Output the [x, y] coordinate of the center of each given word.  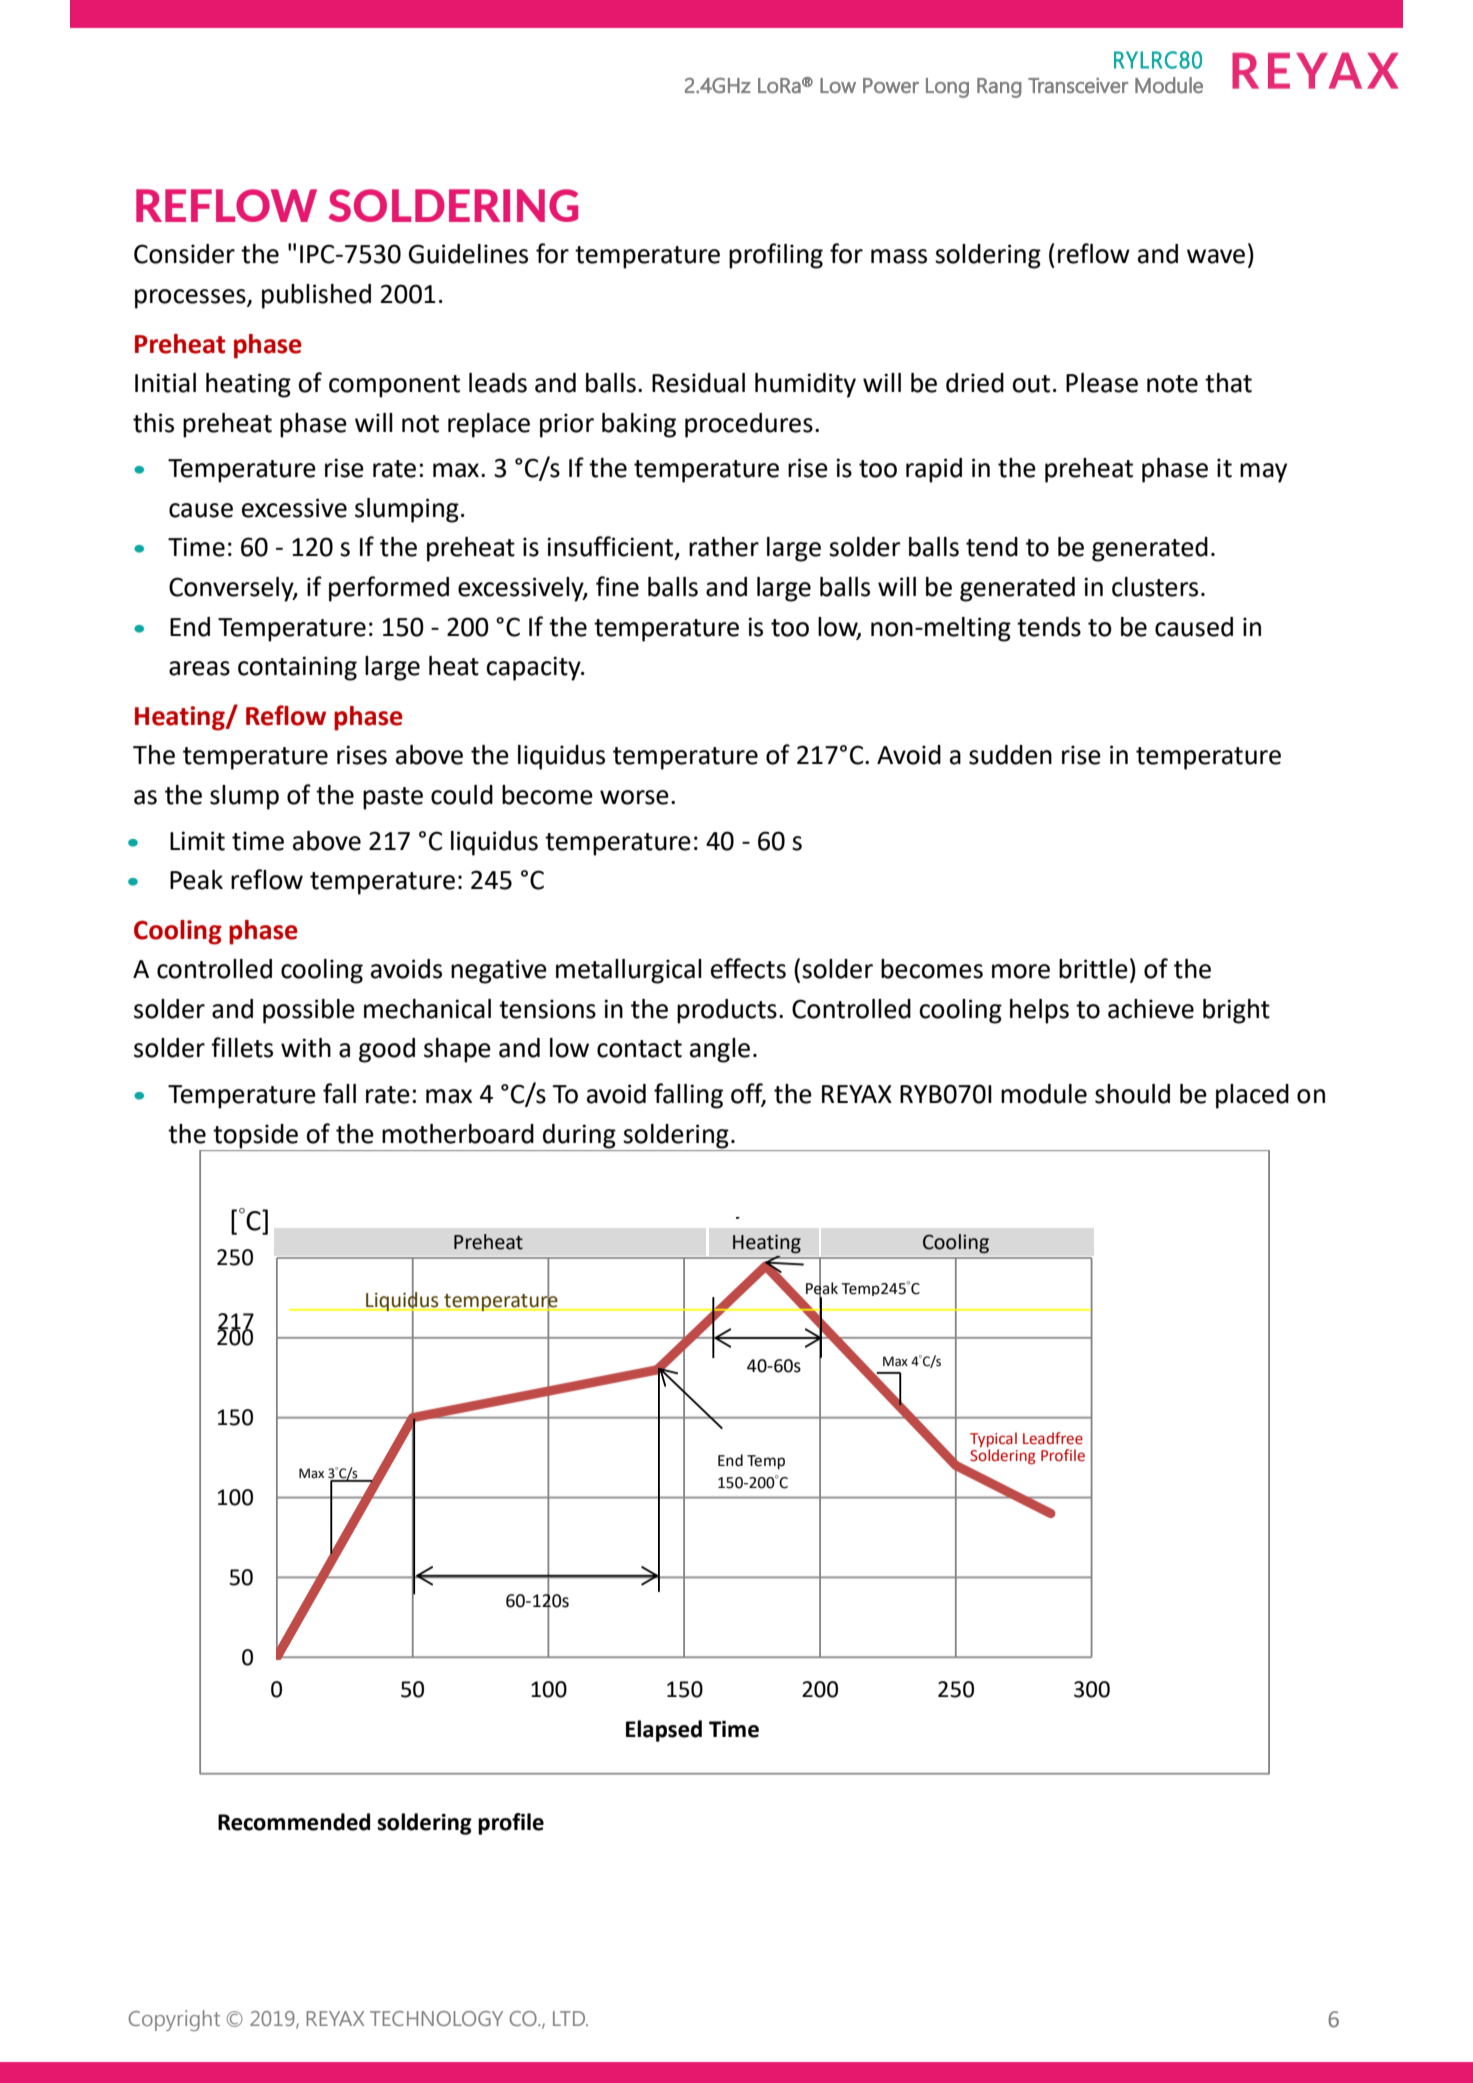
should [1132, 1094]
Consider [184, 254]
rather [724, 547]
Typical [993, 1439]
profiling [776, 256]
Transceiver [1078, 85]
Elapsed [664, 1731]
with [306, 1048]
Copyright [174, 2020]
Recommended [294, 1822]
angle [720, 1050]
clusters [1155, 587]
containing [297, 668]
